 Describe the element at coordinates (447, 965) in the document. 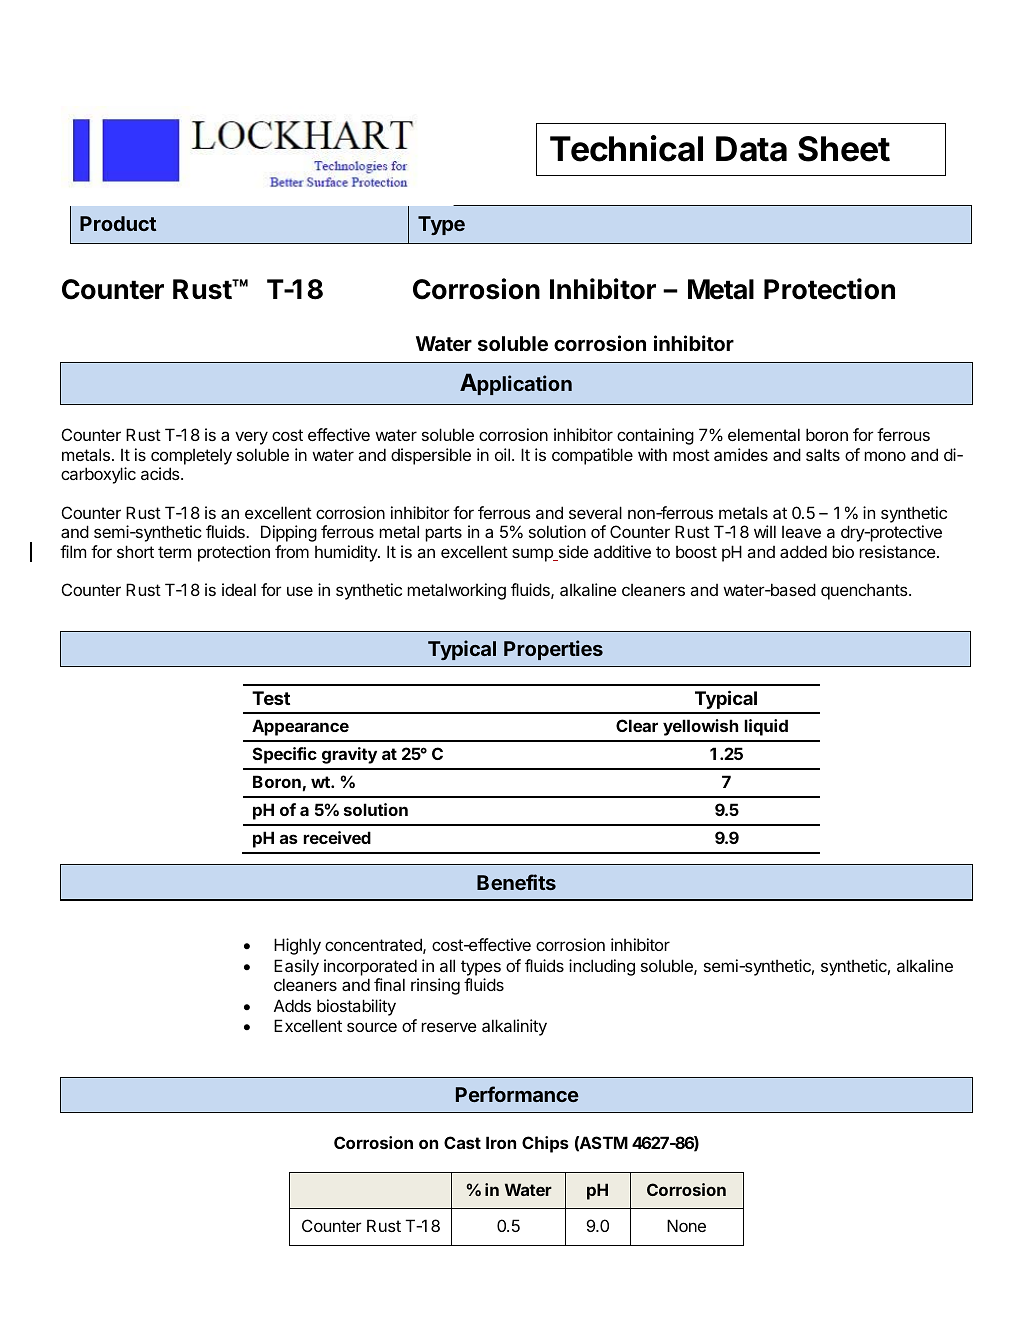

I see `all` at that location.
